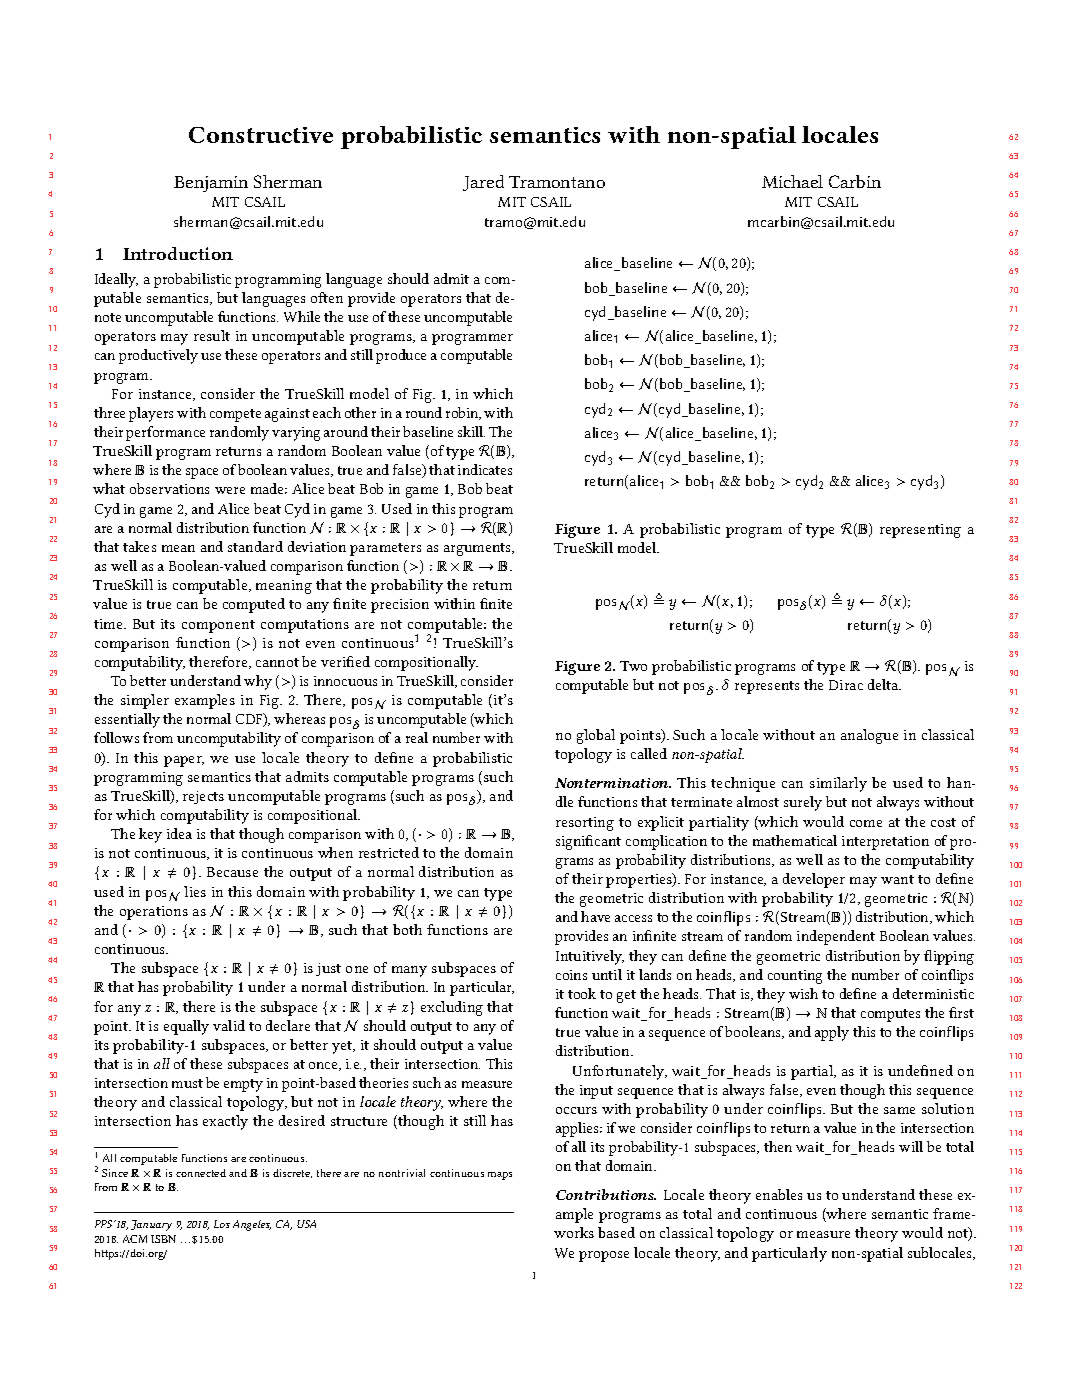  I want to click on maps, so click(500, 1176).
